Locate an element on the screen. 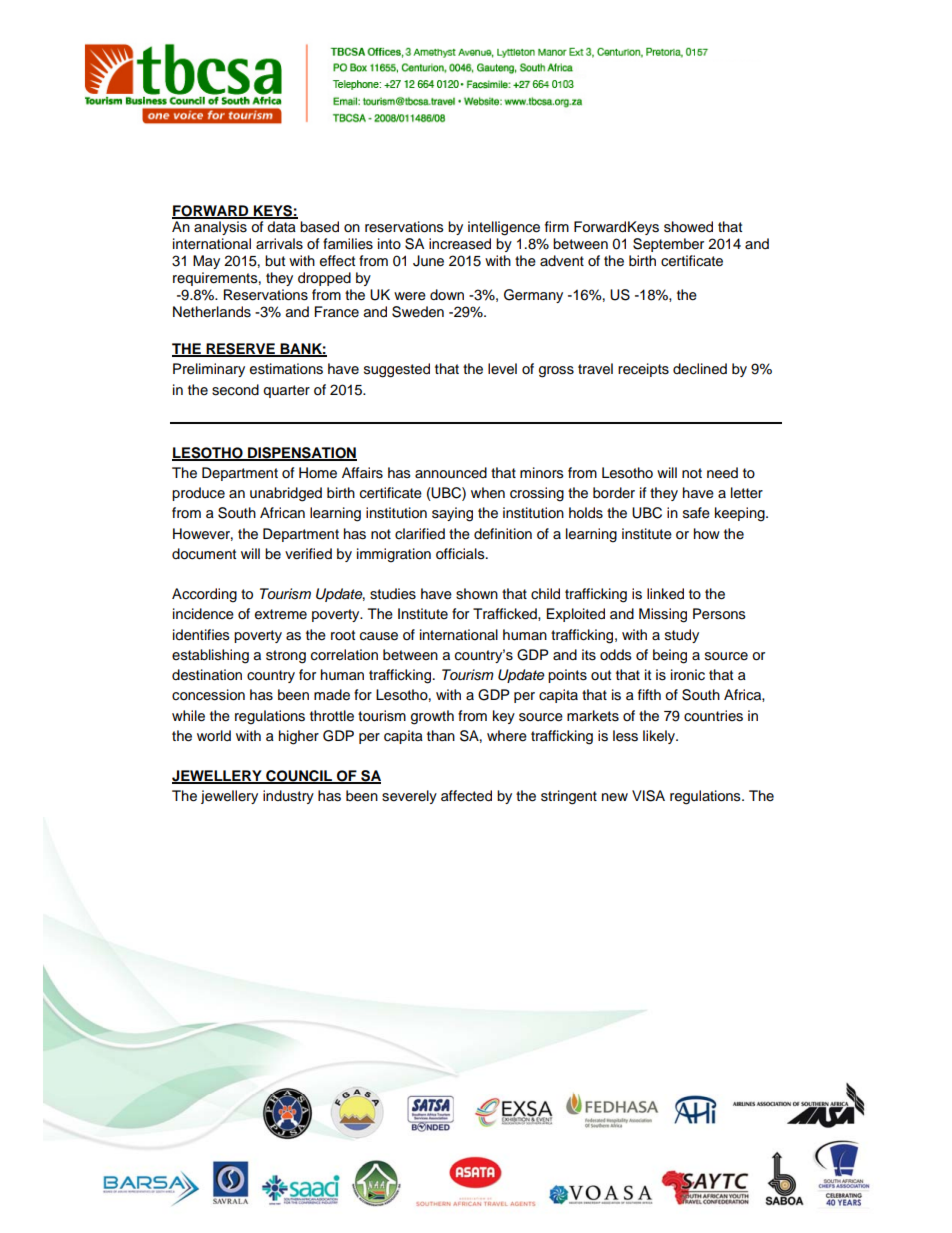  affected is located at coordinates (466, 796).
